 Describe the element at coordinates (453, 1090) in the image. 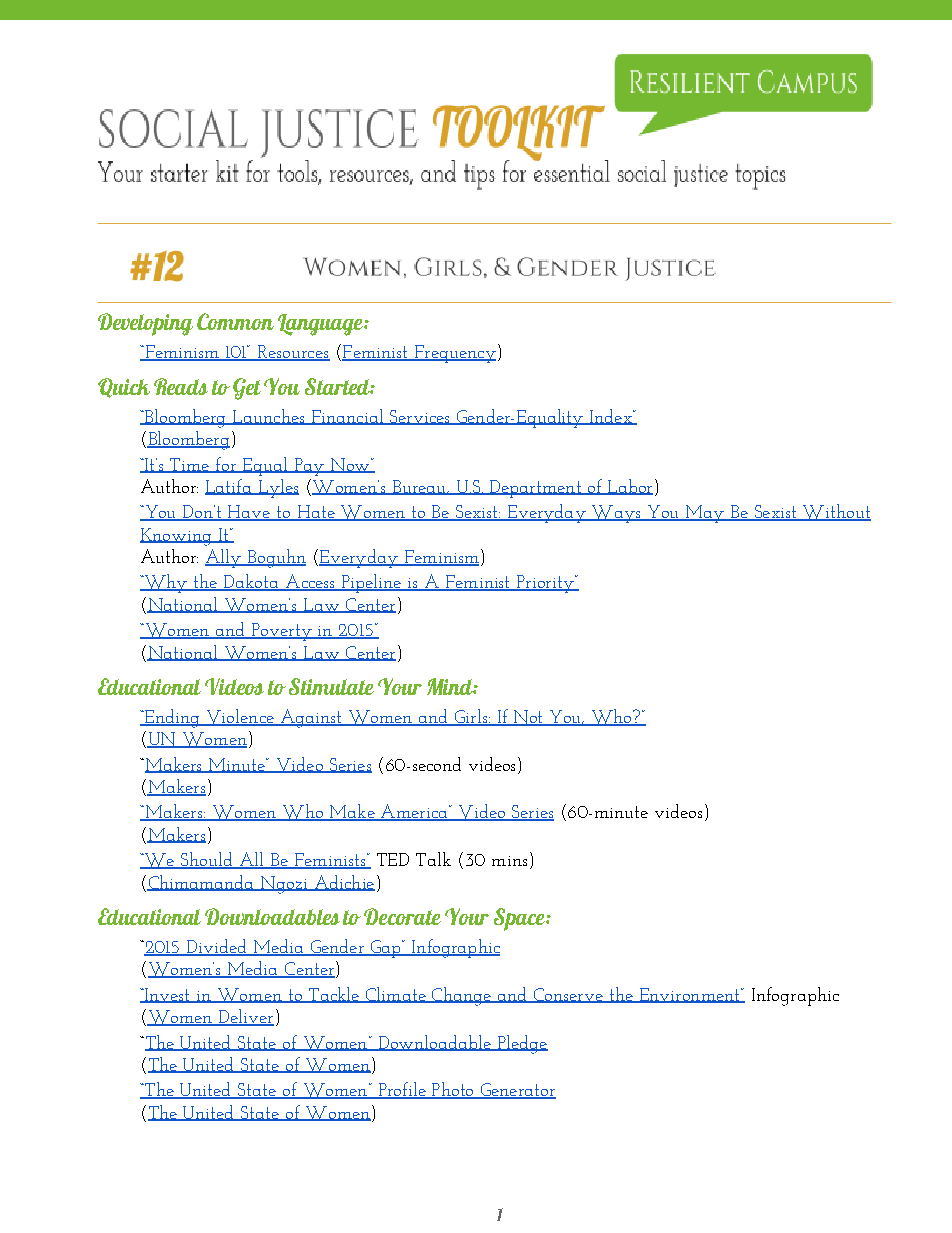

I see `Photo` at that location.
